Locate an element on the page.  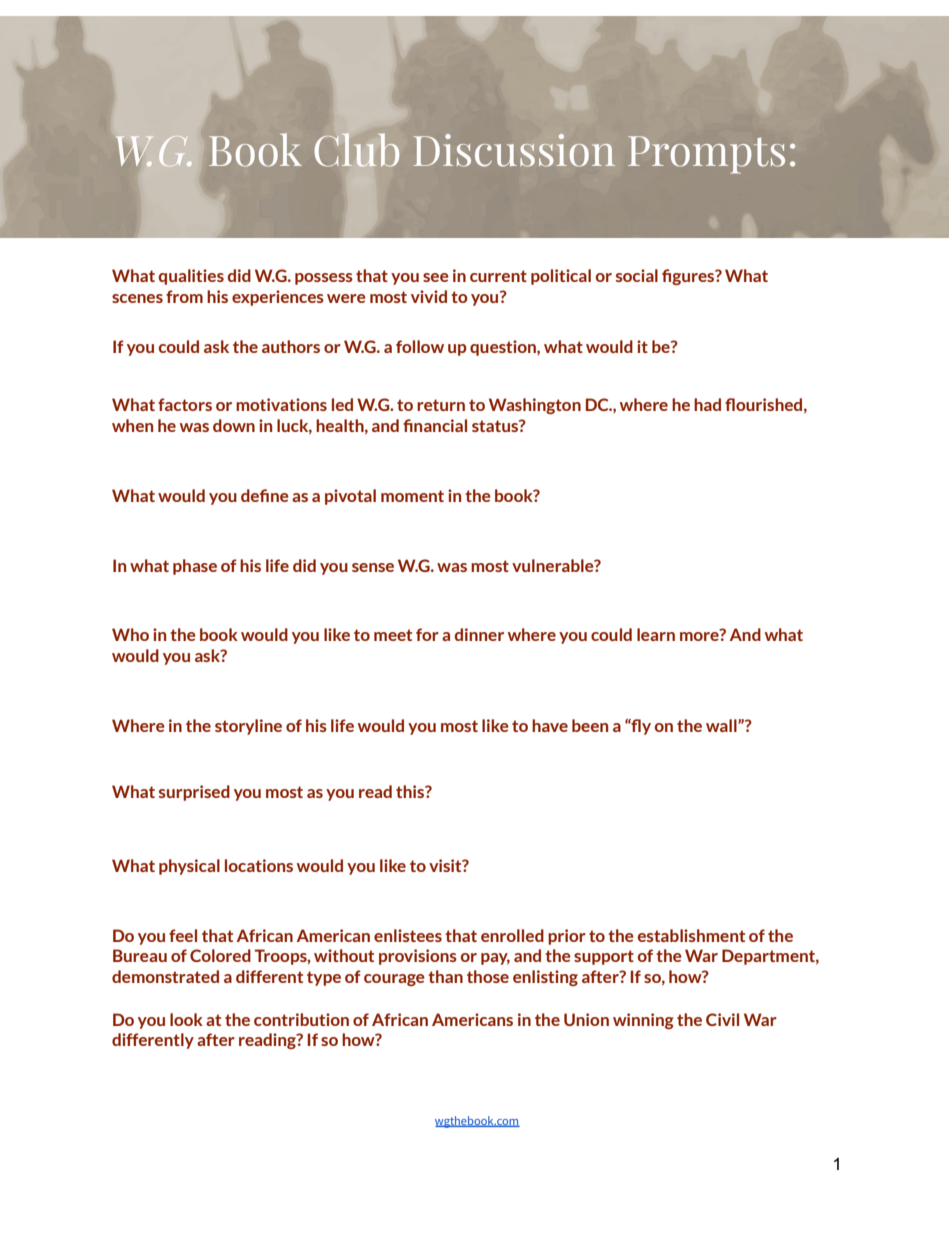
phase is located at coordinates (195, 567).
